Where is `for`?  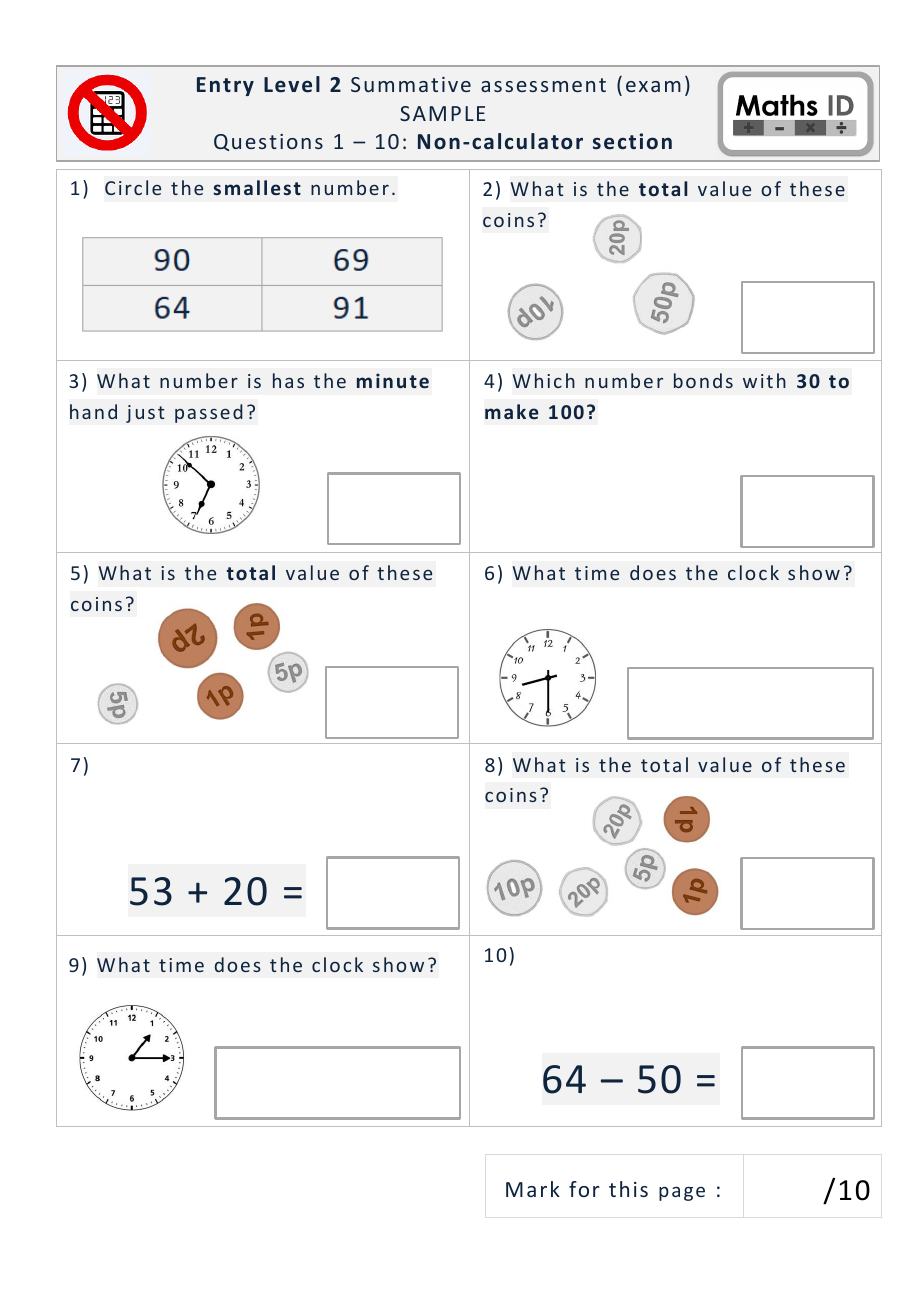
for is located at coordinates (584, 1189).
